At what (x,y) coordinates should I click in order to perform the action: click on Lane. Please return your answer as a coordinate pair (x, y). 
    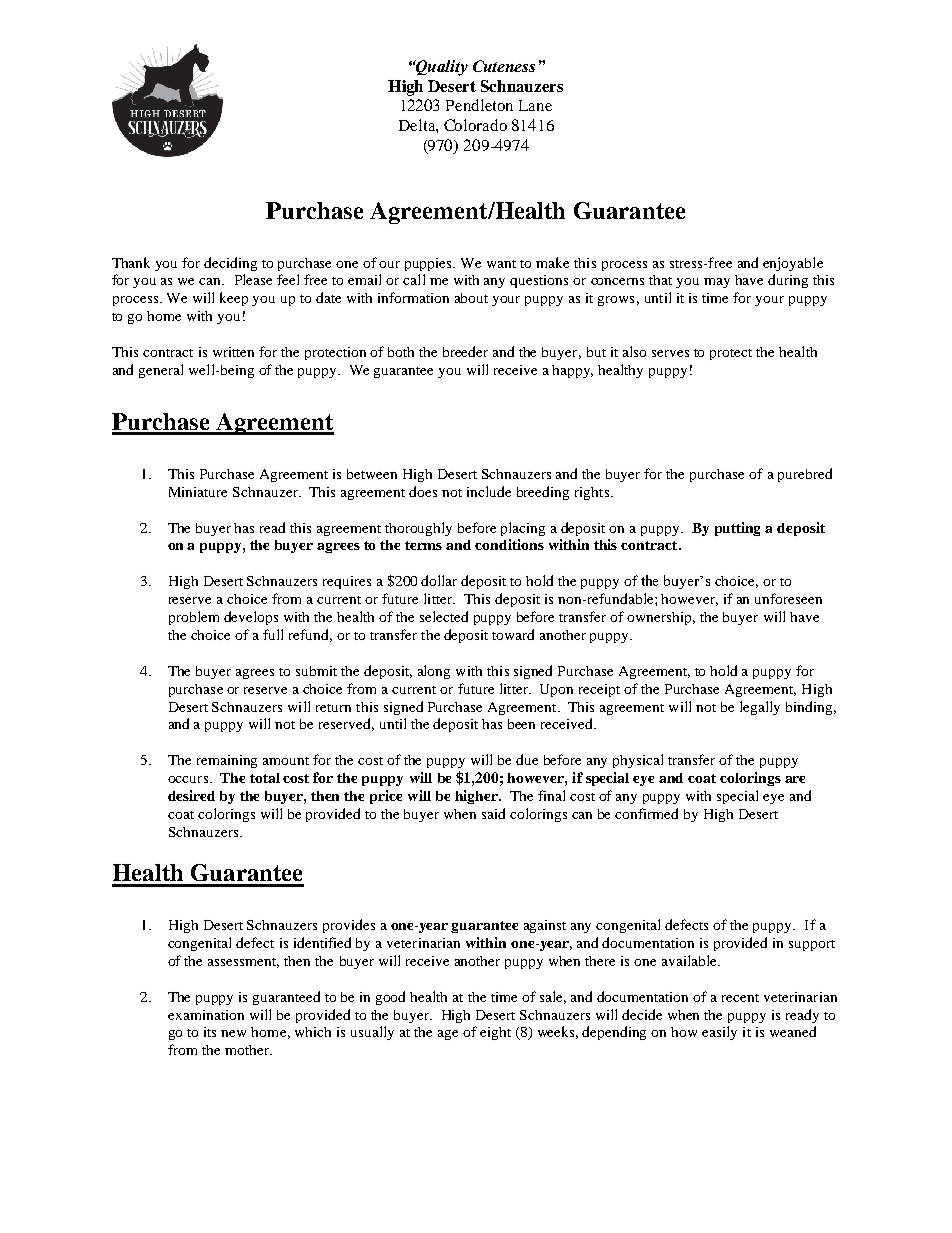
    Looking at the image, I should click on (535, 105).
